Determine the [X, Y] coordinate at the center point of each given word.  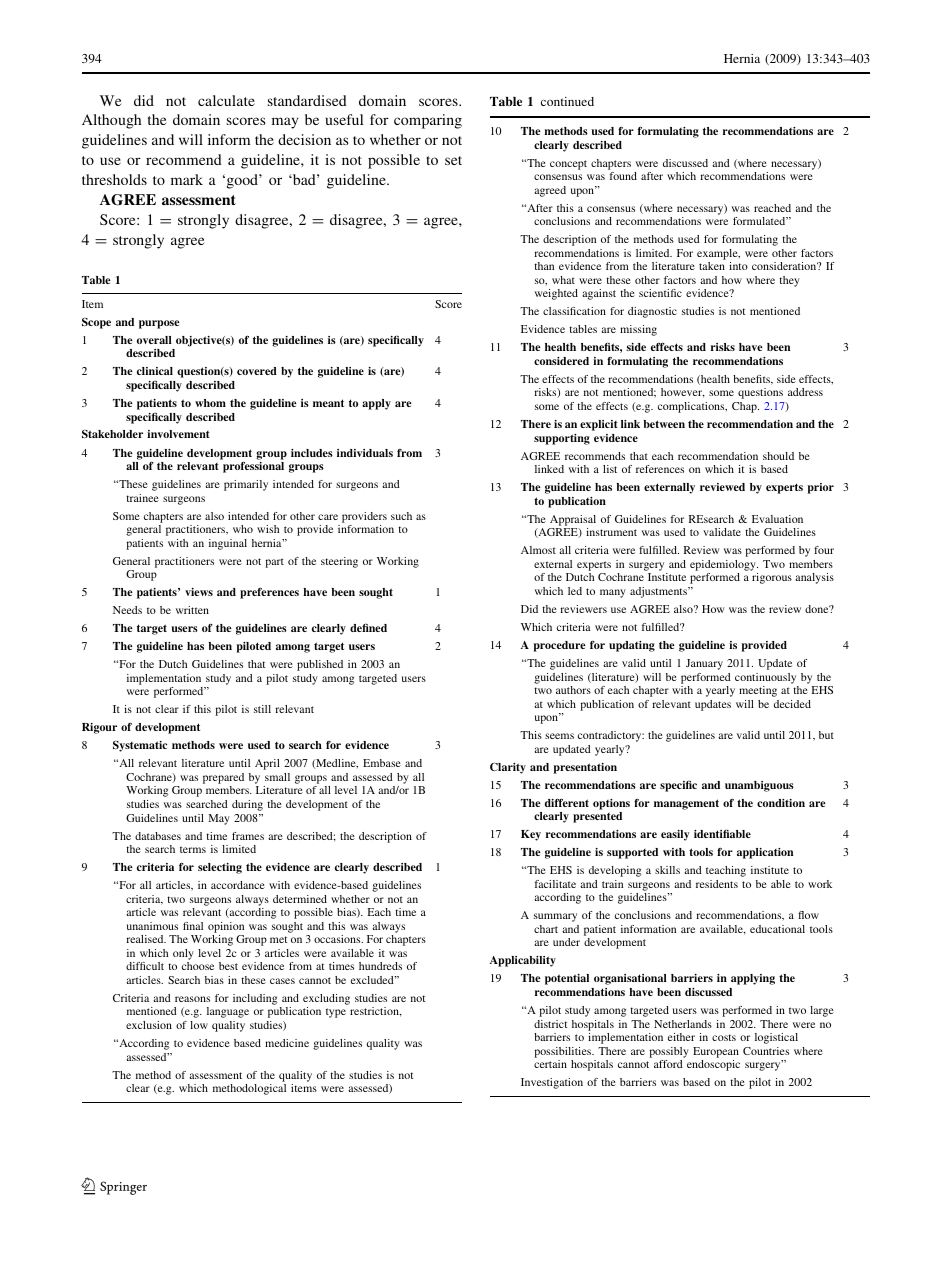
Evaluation [777, 519]
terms [193, 849]
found [623, 176]
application [765, 853]
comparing [428, 121]
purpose [159, 324]
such [401, 516]
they [789, 281]
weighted [556, 294]
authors [573, 690]
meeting [758, 691]
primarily [246, 485]
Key [531, 835]
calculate [226, 100]
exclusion [149, 1025]
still [262, 709]
